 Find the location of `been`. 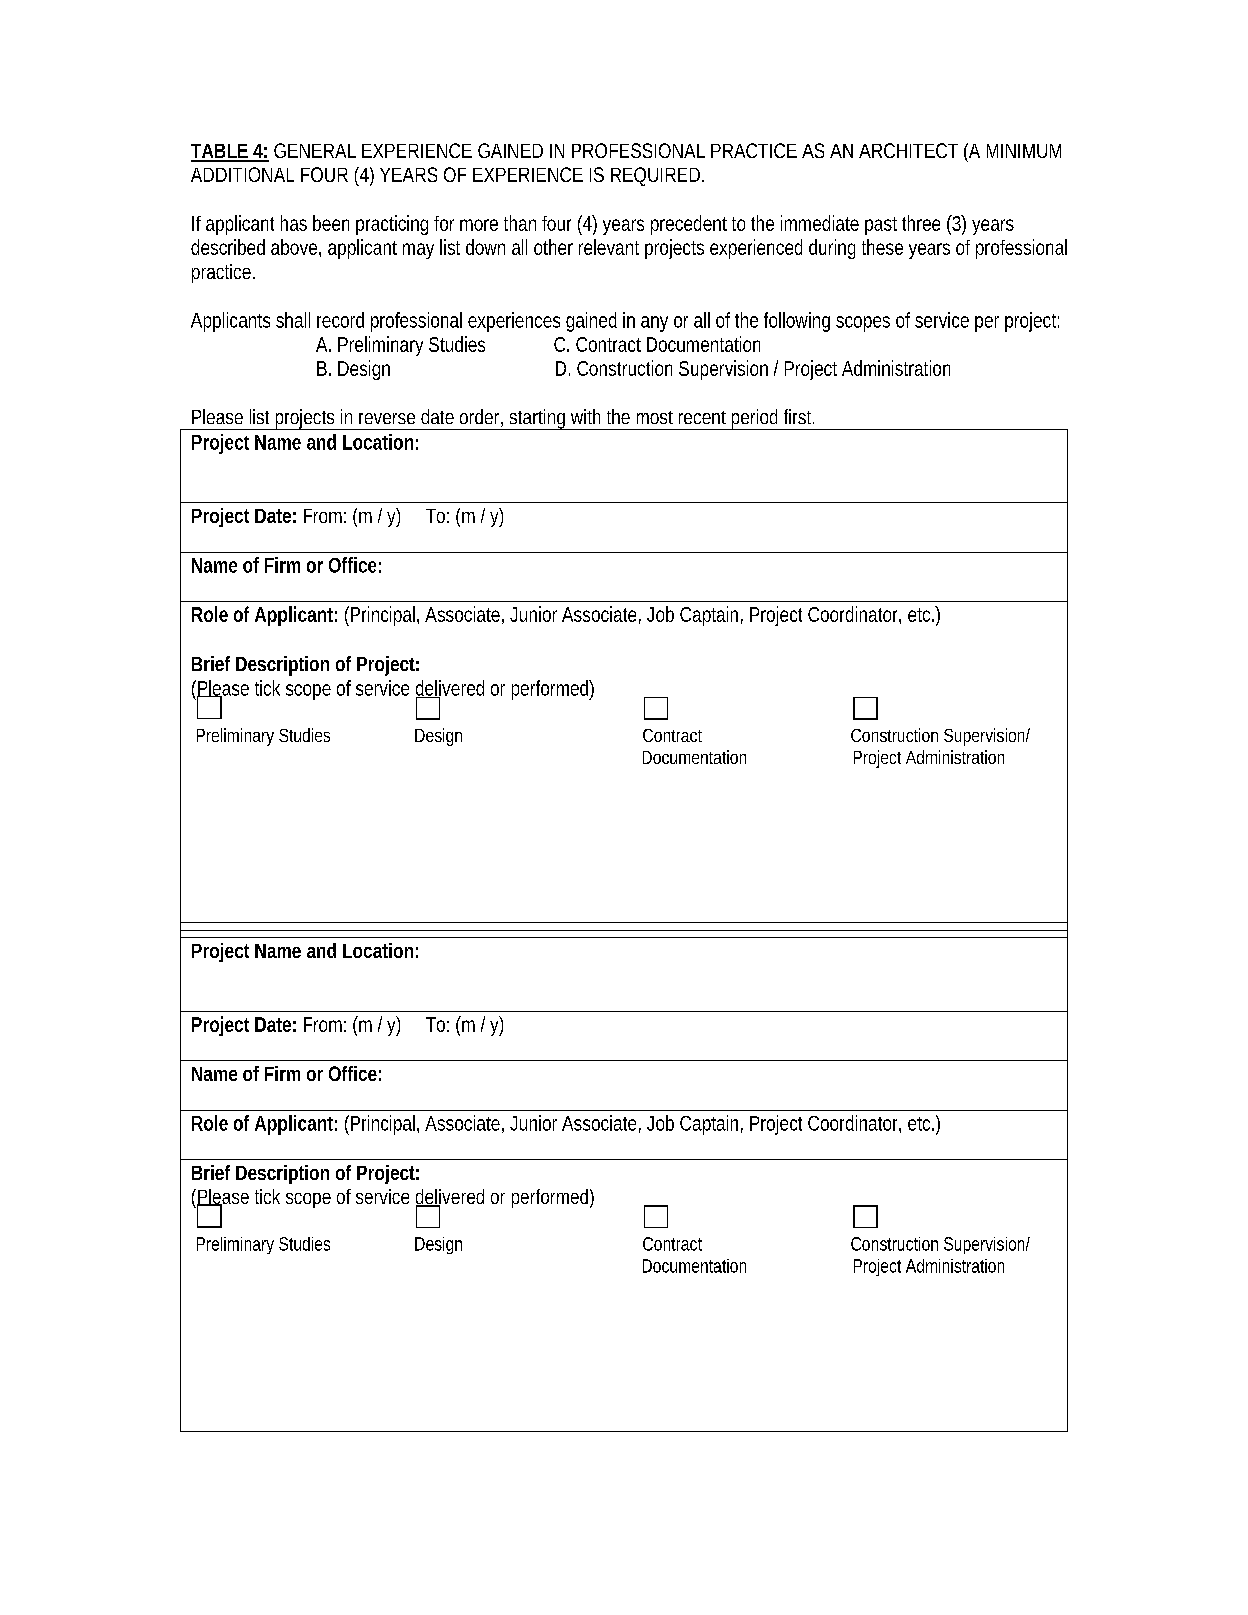

been is located at coordinates (331, 223).
